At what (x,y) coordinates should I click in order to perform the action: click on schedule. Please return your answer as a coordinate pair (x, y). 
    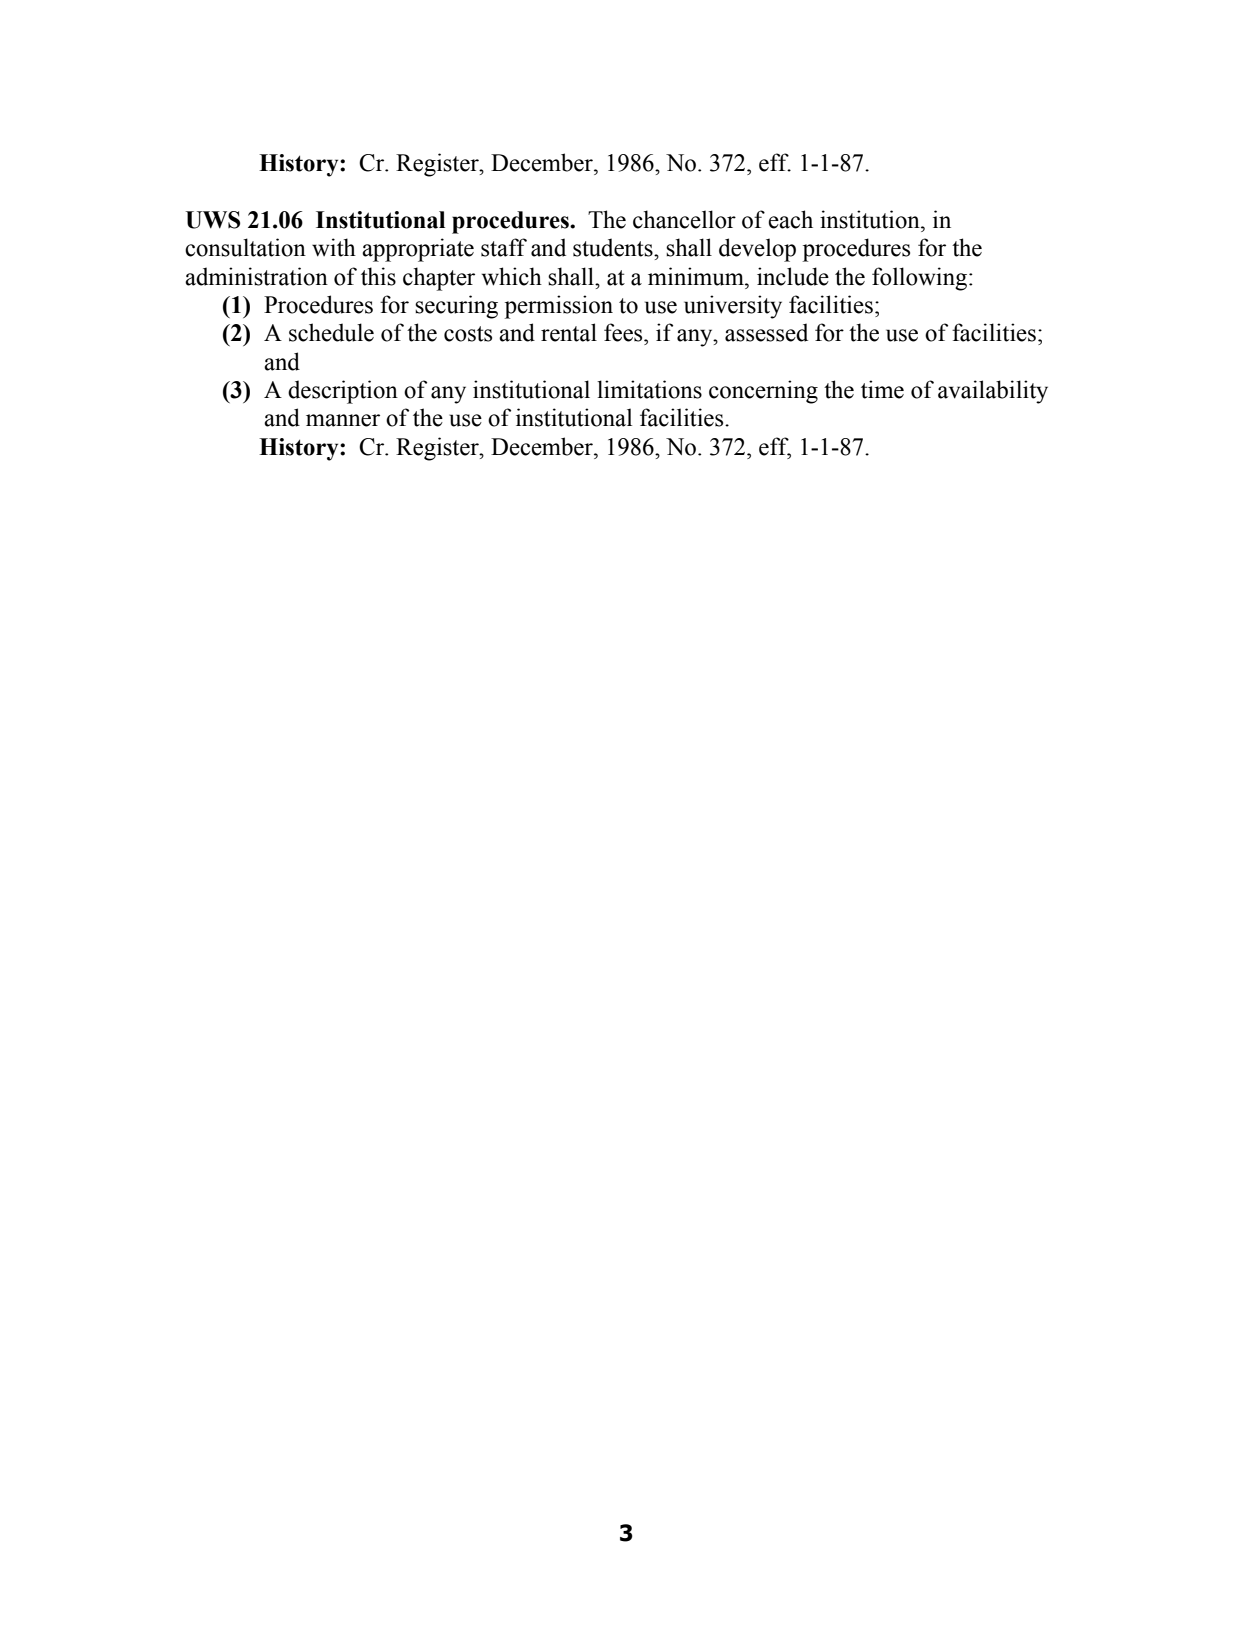
    Looking at the image, I should click on (331, 332).
